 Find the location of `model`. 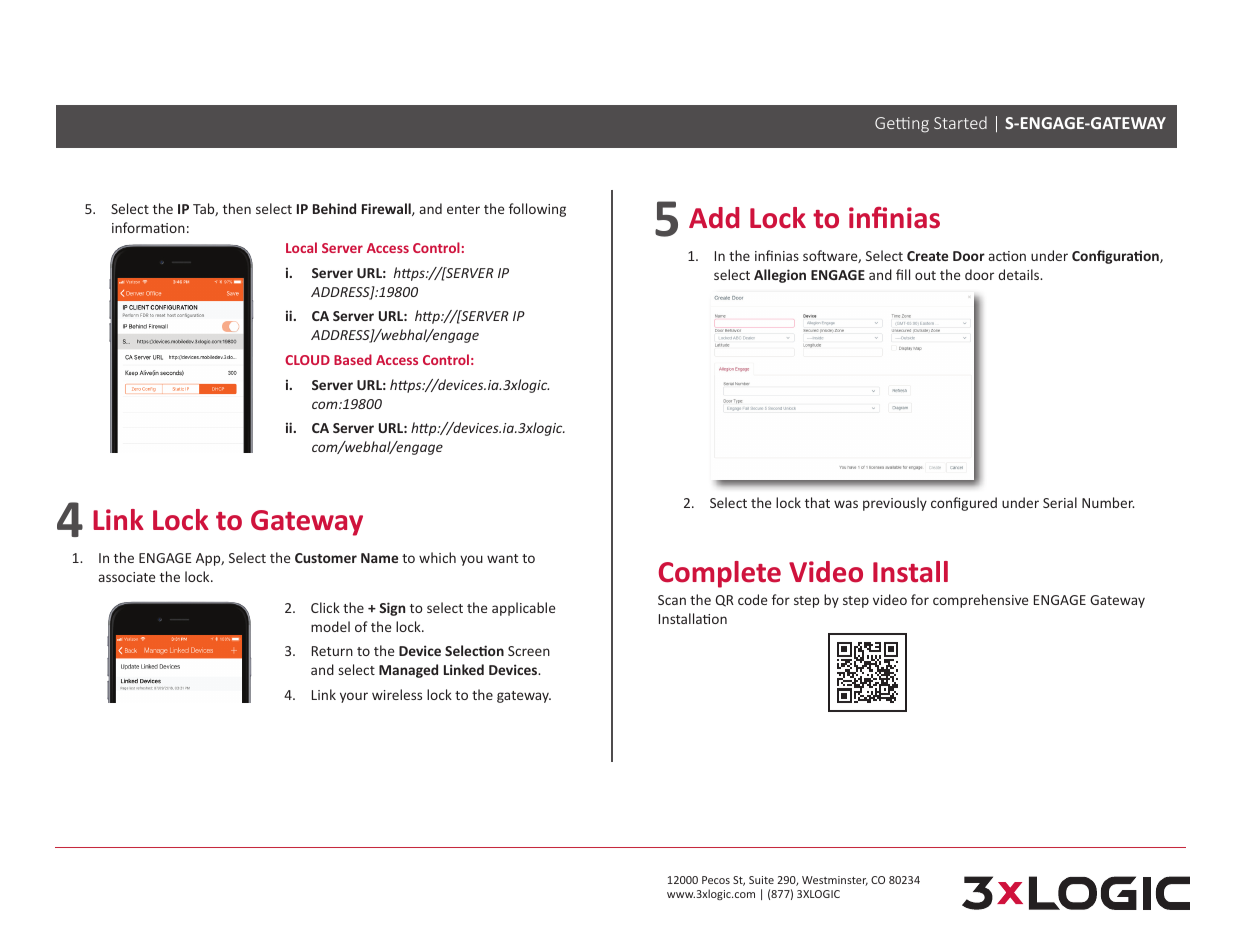

model is located at coordinates (330, 626).
